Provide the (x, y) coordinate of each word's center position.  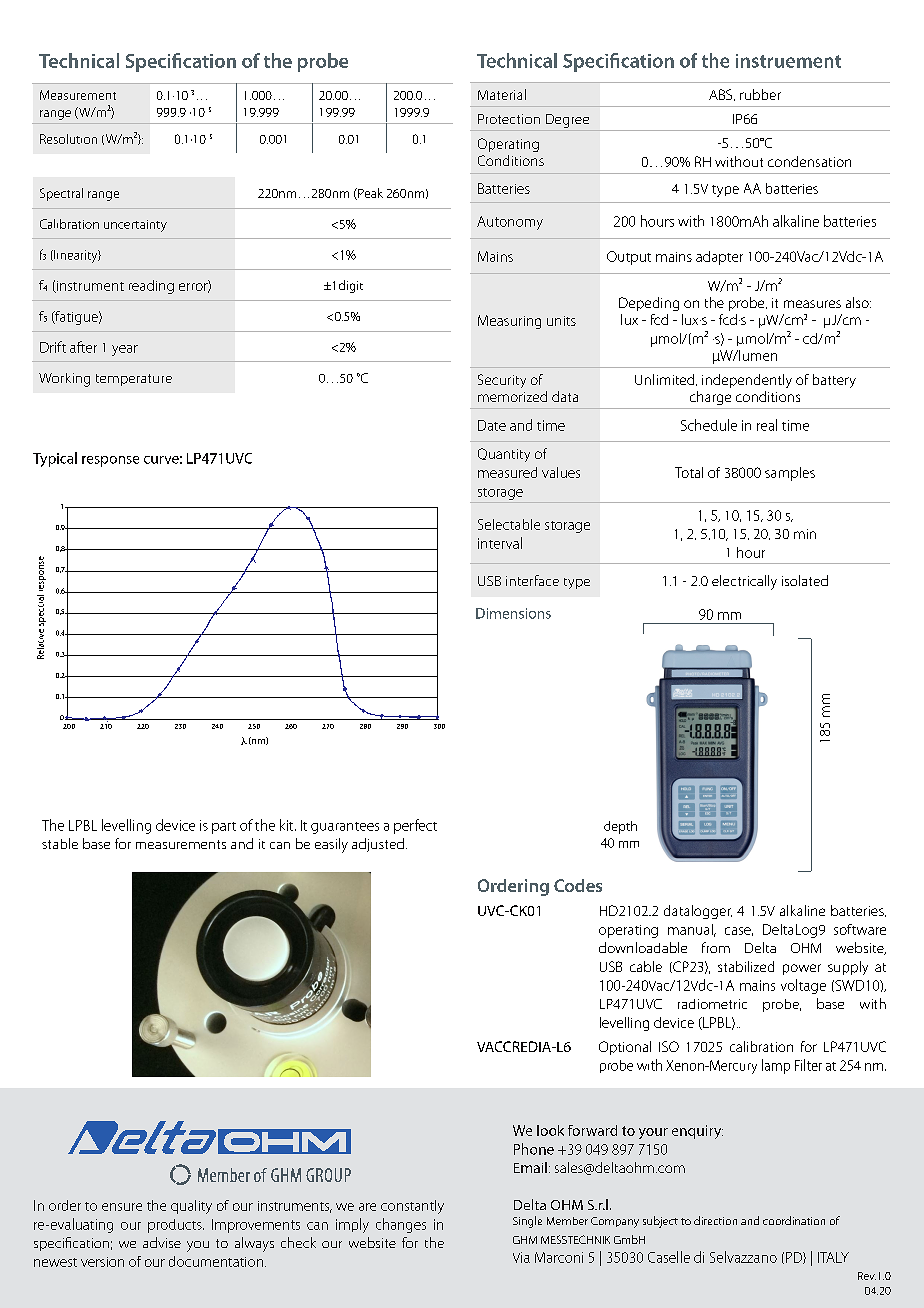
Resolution (68, 139)
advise (162, 1242)
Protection (509, 119)
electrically (744, 582)
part (224, 828)
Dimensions (513, 613)
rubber (760, 94)
